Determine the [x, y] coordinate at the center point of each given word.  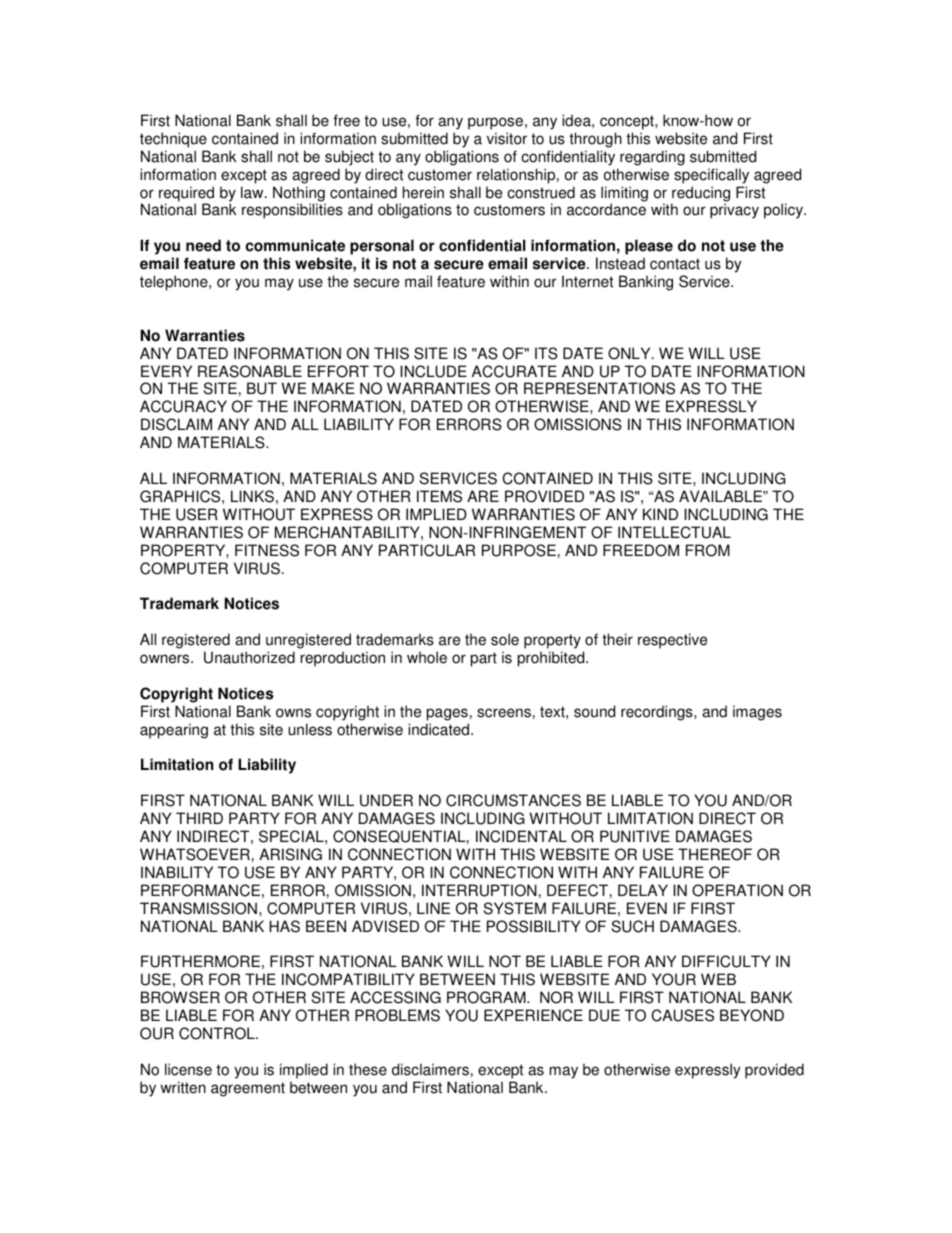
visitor [507, 138]
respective [672, 641]
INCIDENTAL [521, 836]
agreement [248, 1089]
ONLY [630, 353]
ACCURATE [514, 371]
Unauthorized [249, 657]
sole [505, 639]
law [253, 192]
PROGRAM [487, 997]
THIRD [199, 818]
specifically [711, 176]
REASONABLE [250, 371]
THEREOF [715, 854]
